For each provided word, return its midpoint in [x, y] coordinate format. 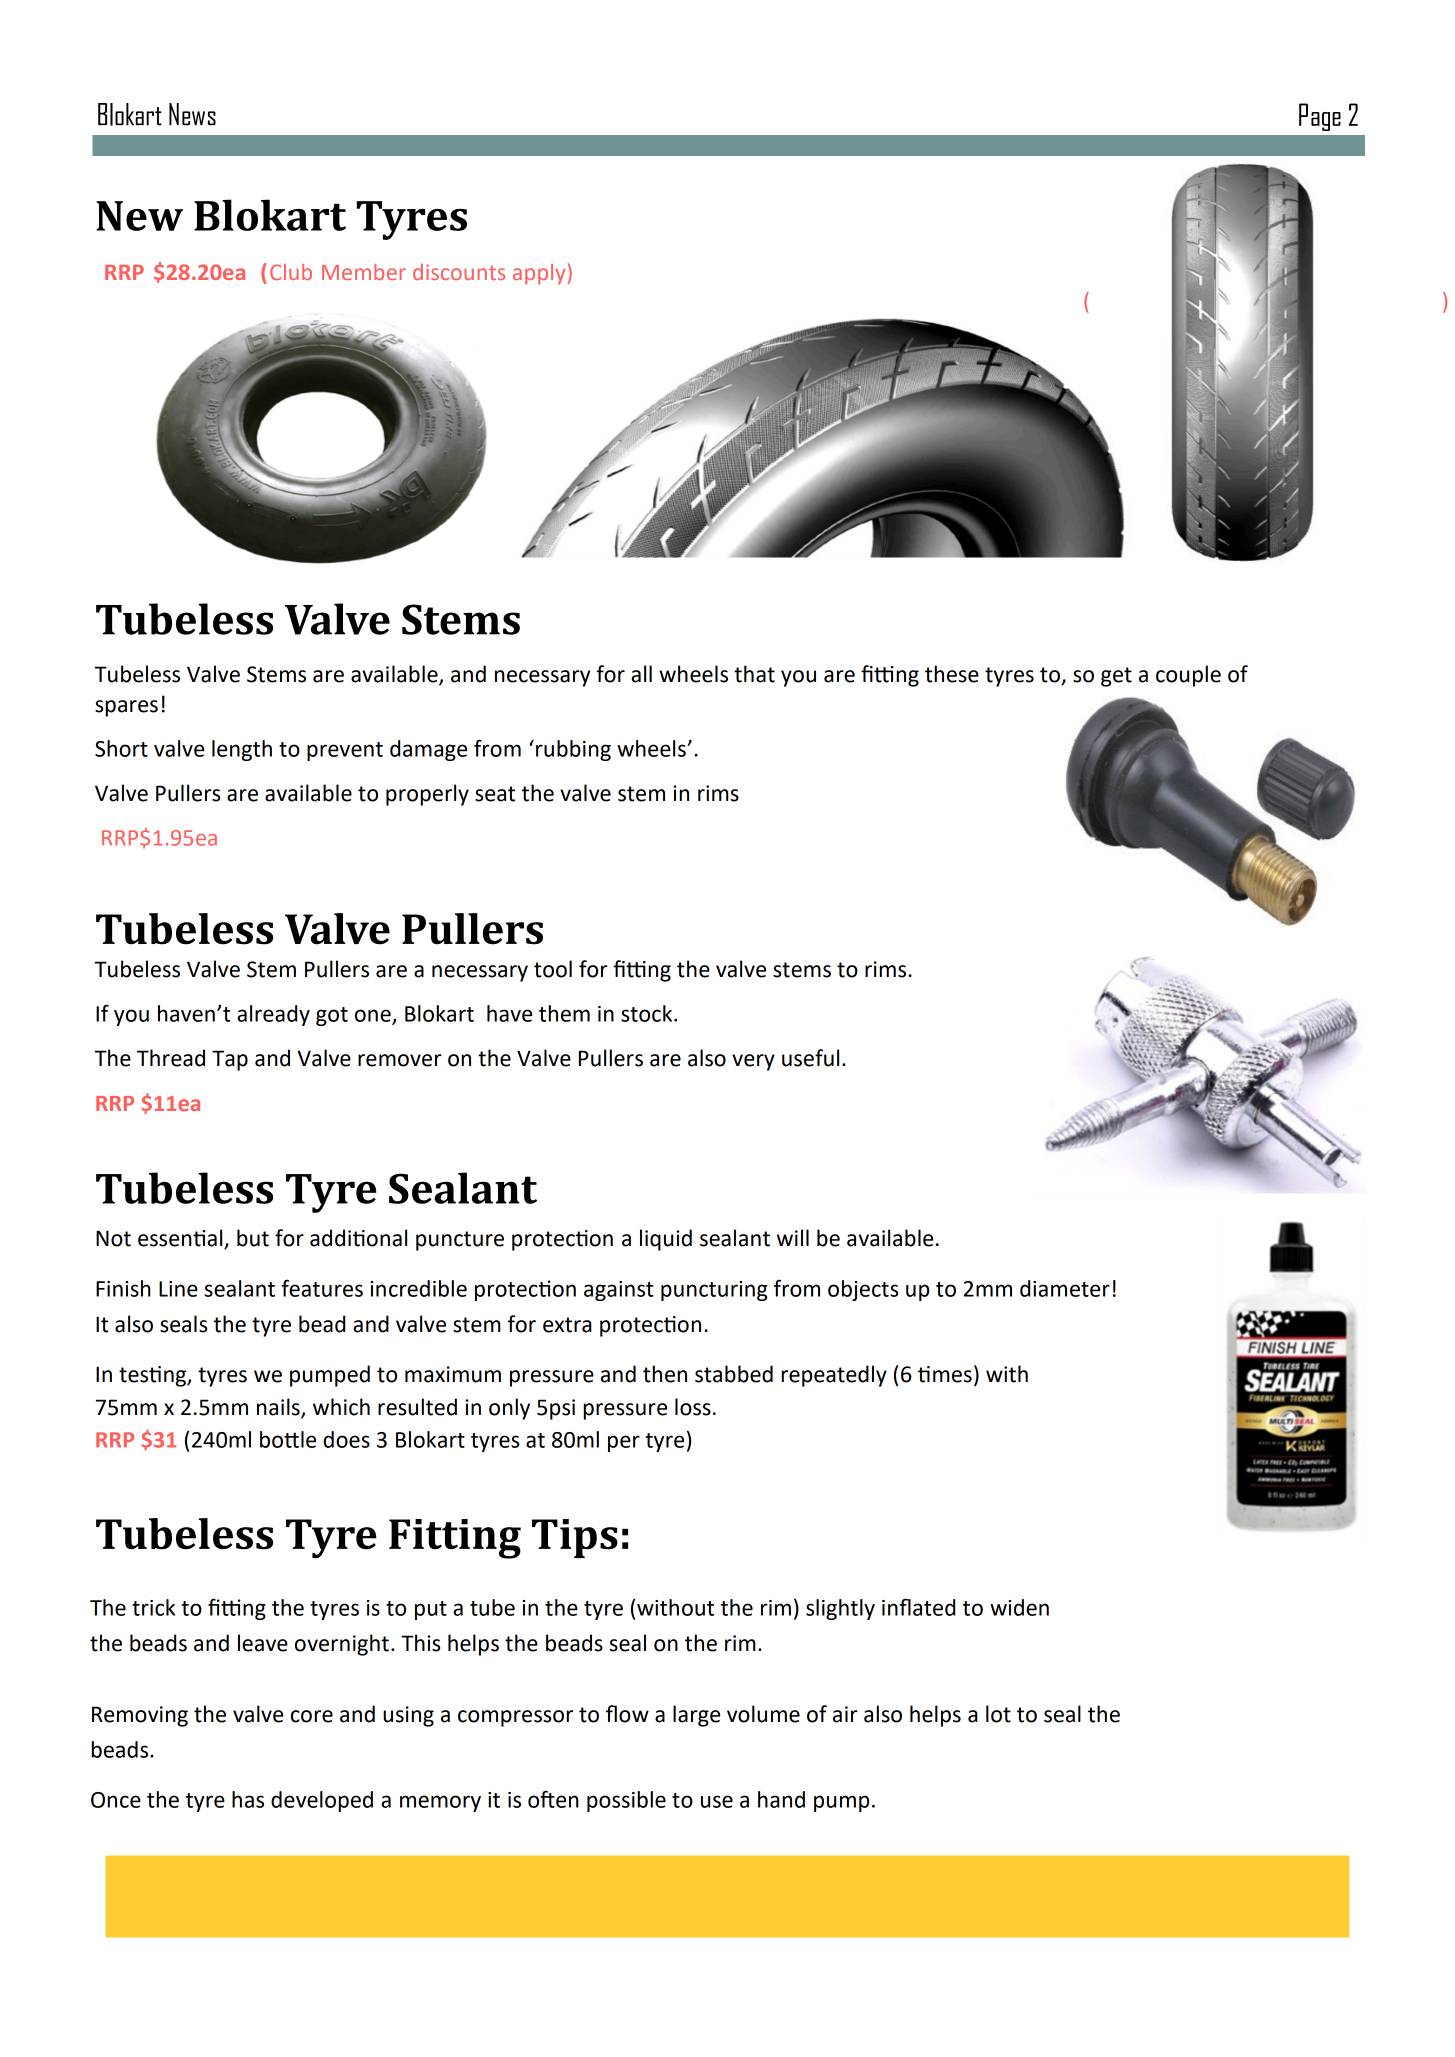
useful [810, 1058]
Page [1320, 117]
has [248, 1799]
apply [540, 274]
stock [648, 1013]
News [192, 114]
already [273, 1015]
